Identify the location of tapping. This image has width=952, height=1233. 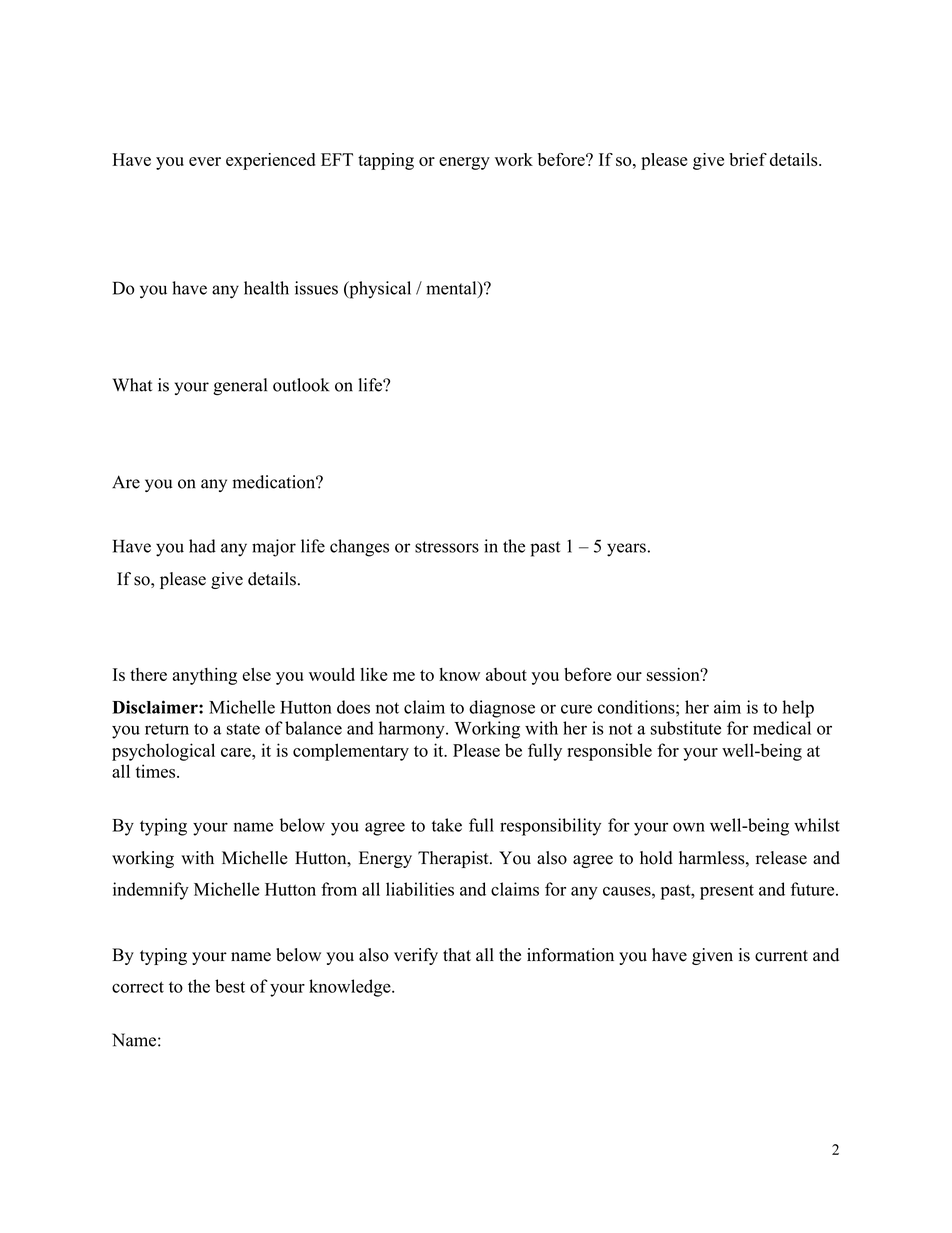
(386, 161).
